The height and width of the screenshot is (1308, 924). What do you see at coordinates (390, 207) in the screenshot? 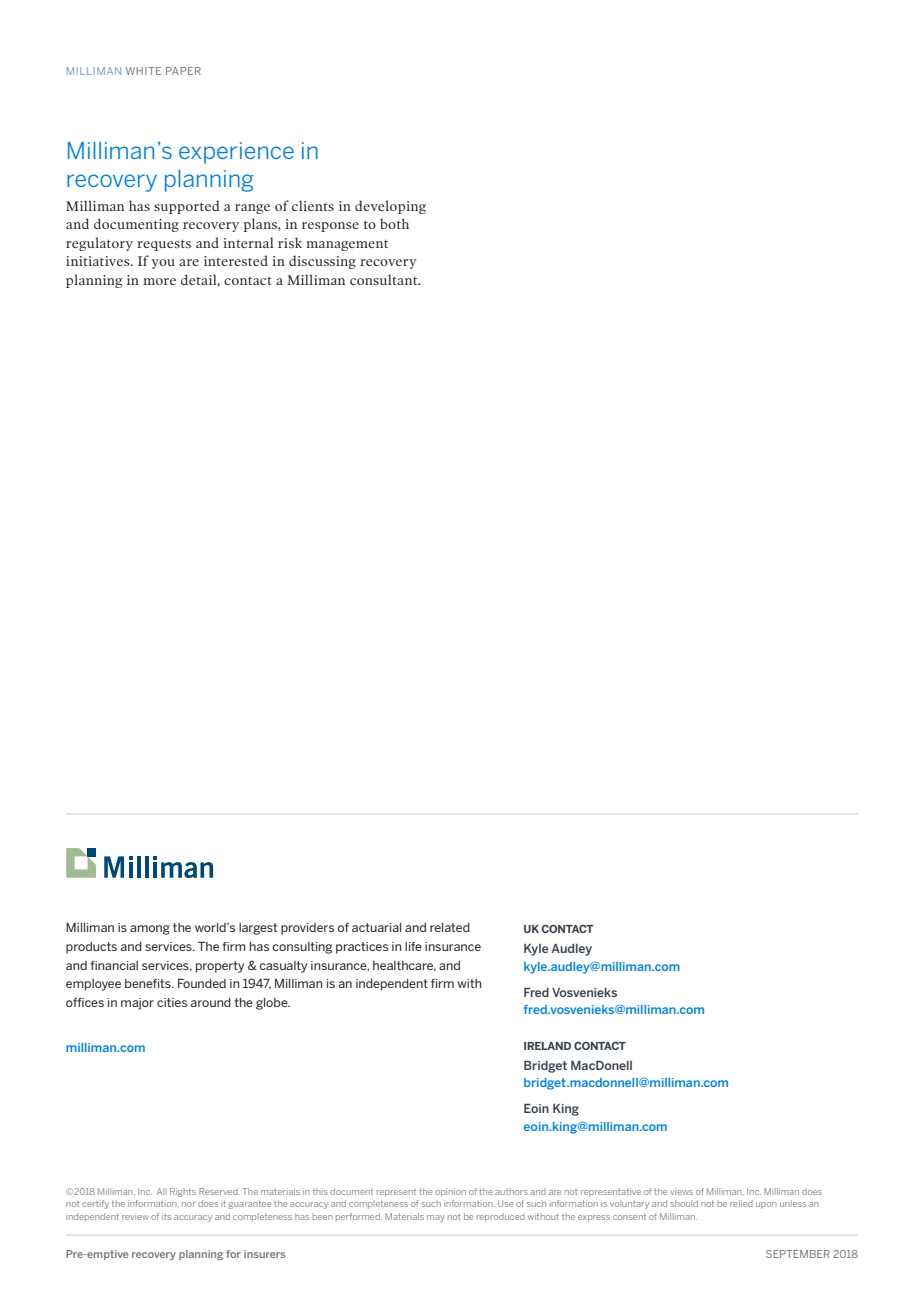
I see `developing` at bounding box center [390, 207].
